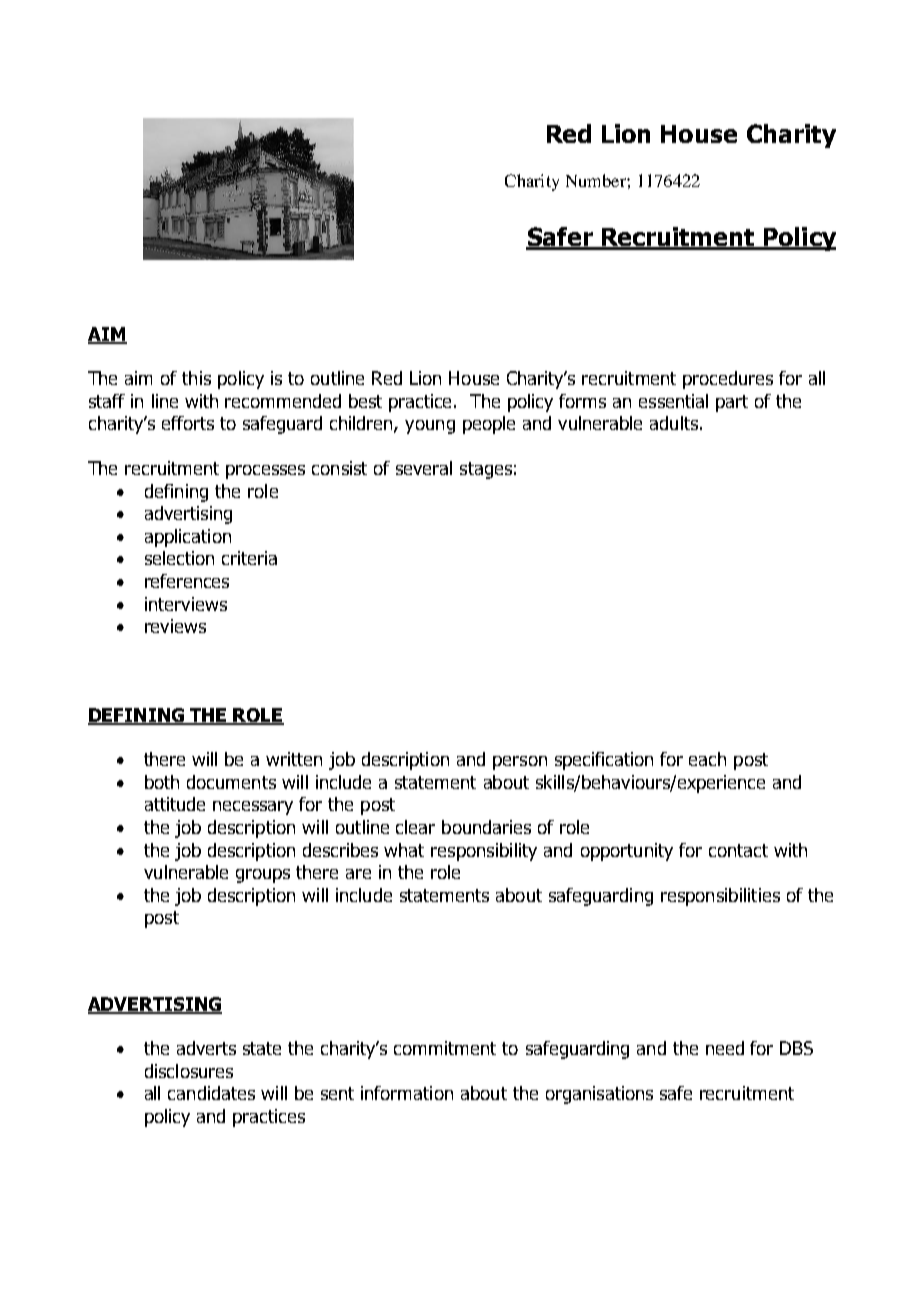 The height and width of the document is (1308, 924). Describe the element at coordinates (728, 380) in the document. I see `procedures` at that location.
